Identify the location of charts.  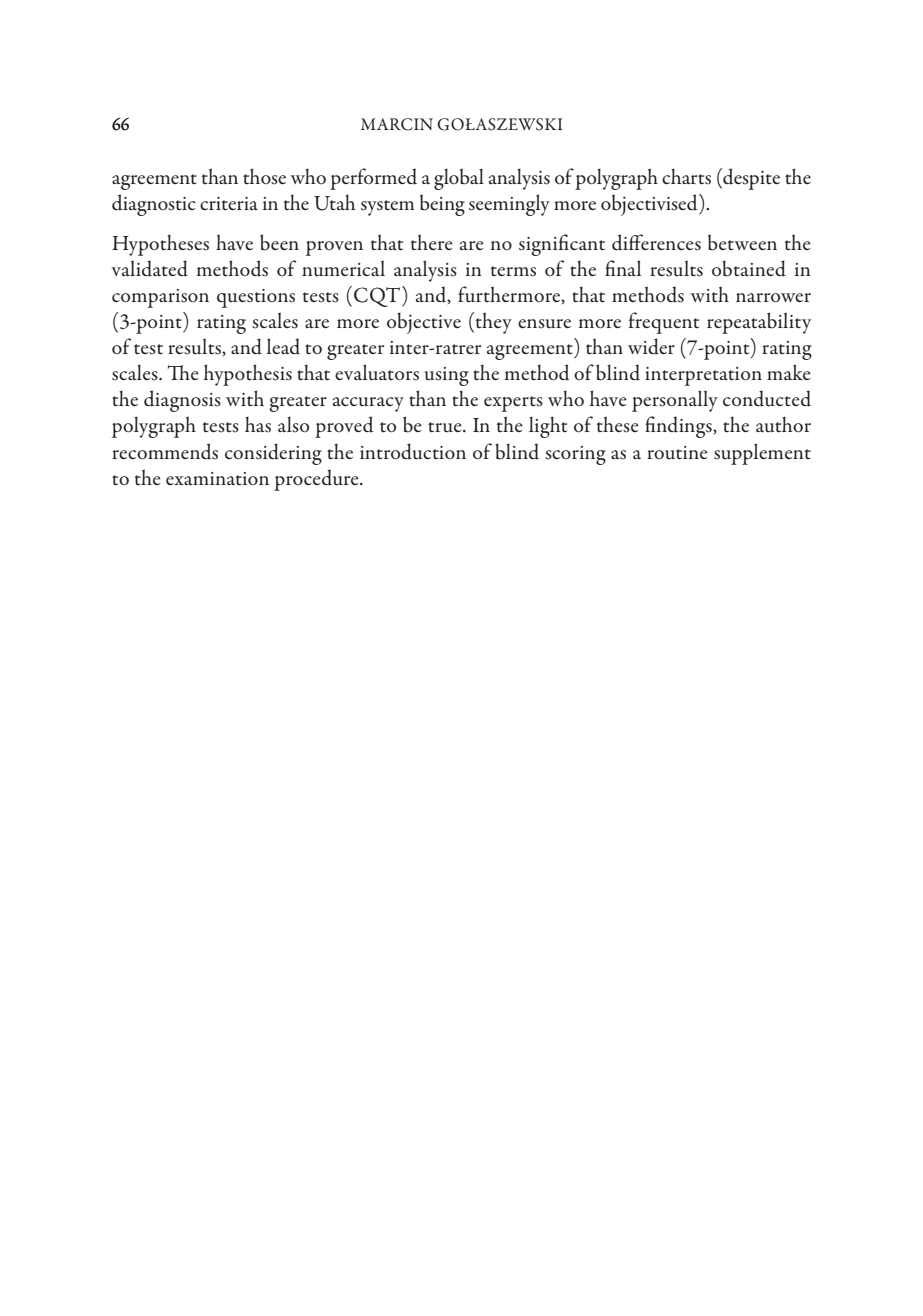
(686, 177).
